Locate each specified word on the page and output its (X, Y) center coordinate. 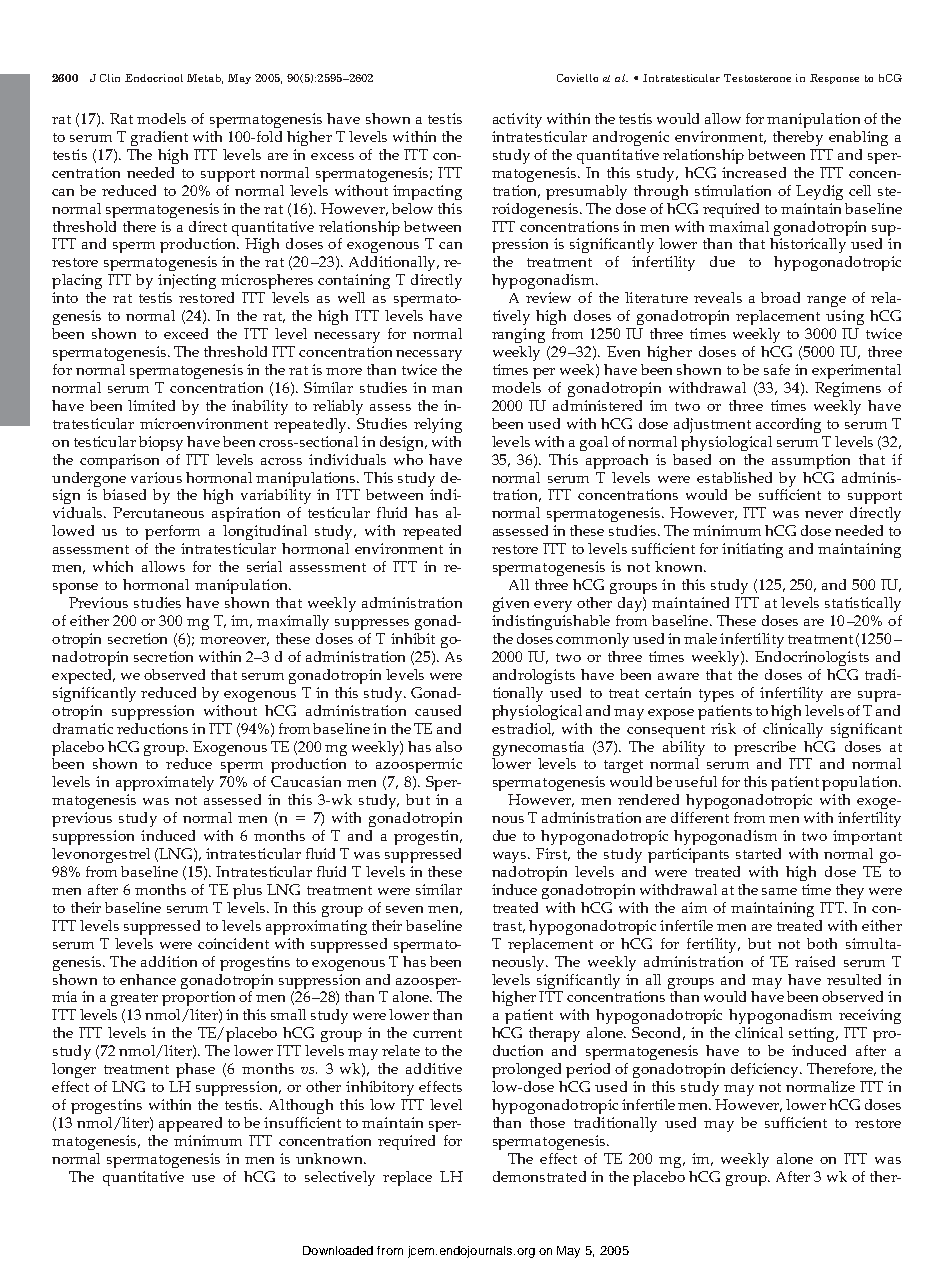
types (716, 695)
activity (517, 120)
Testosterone (757, 78)
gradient (159, 138)
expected (83, 676)
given (511, 604)
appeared (190, 1124)
